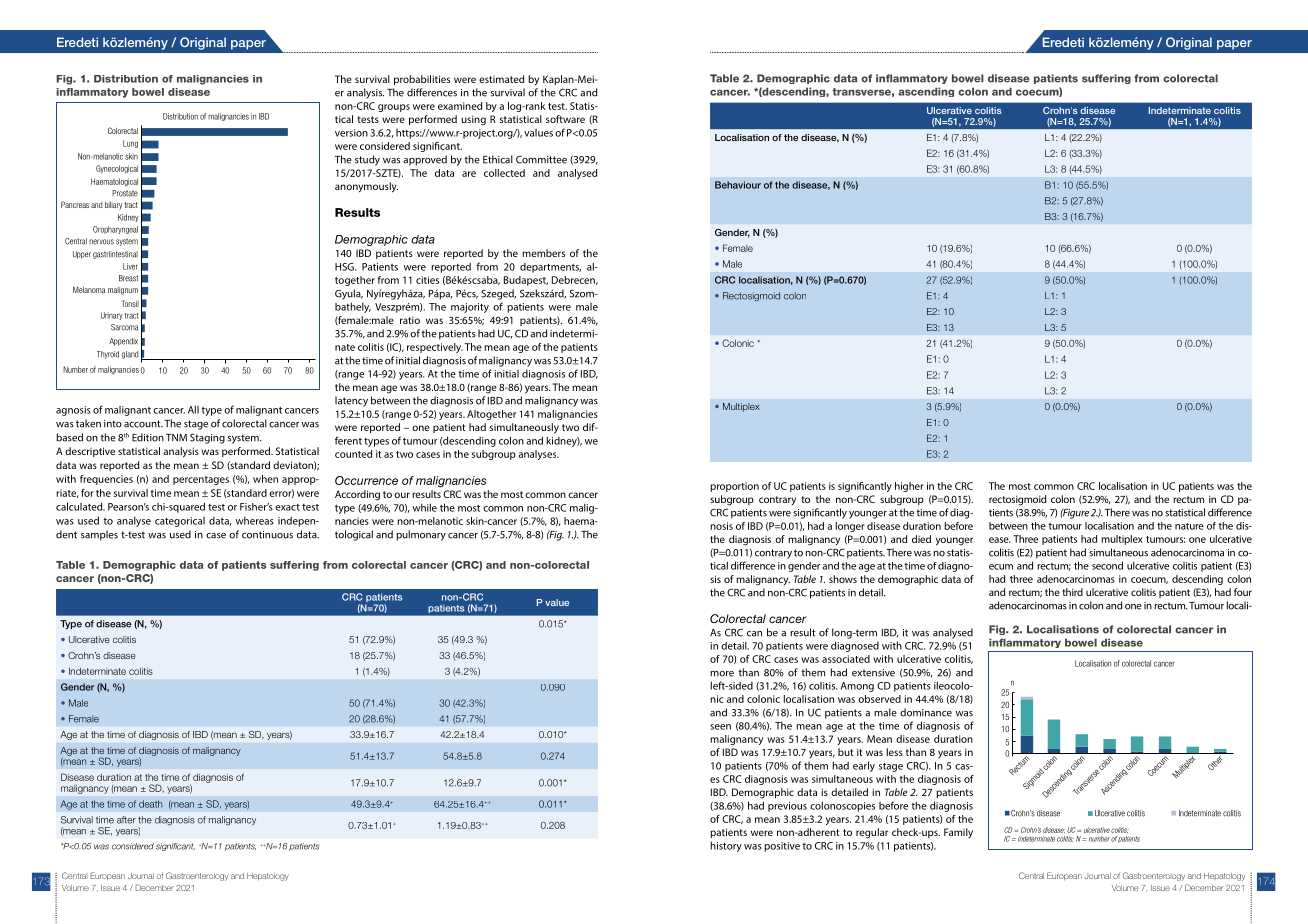 The width and height of the screenshot is (1308, 924). What do you see at coordinates (565, 119) in the screenshot?
I see `software` at bounding box center [565, 119].
